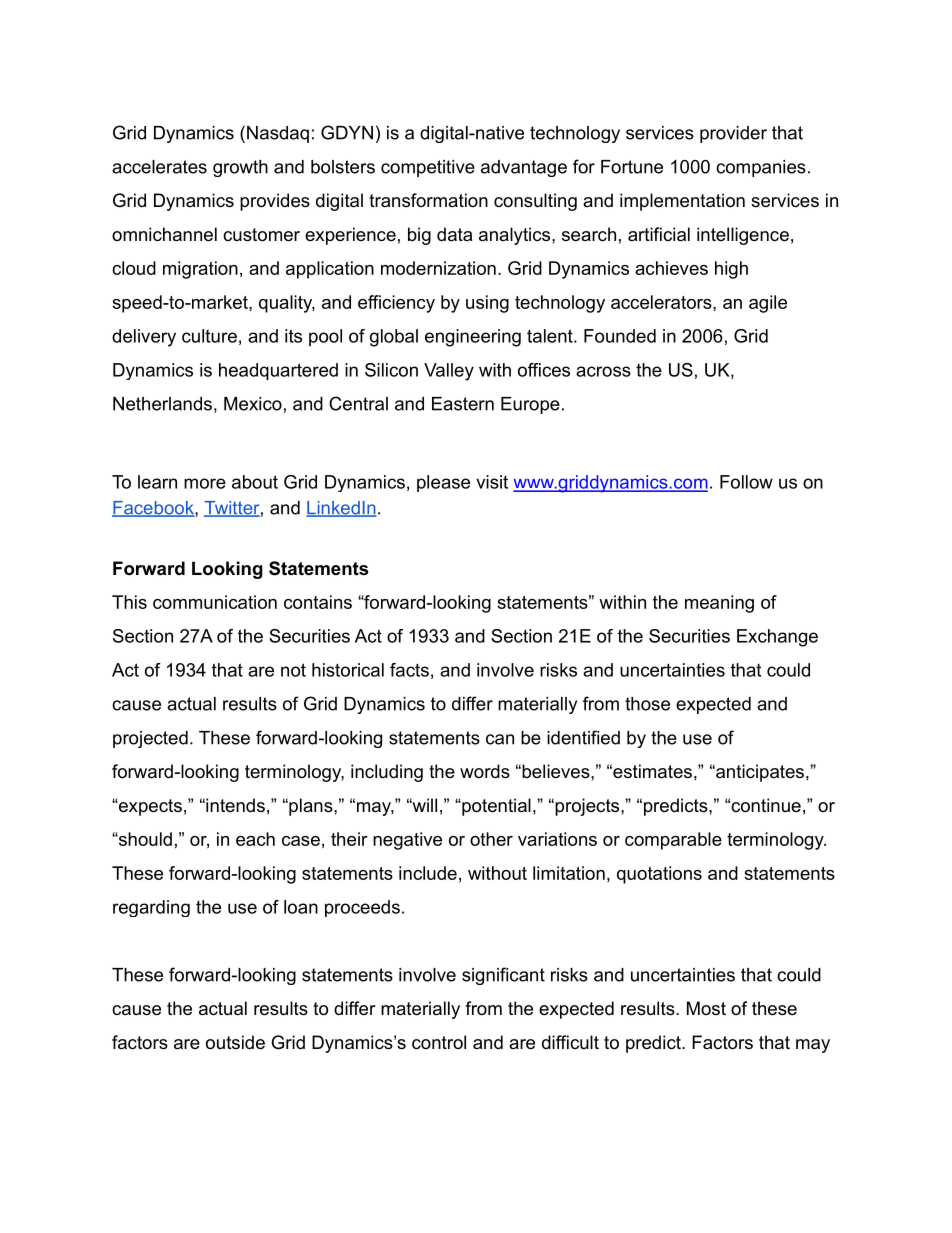  What do you see at coordinates (485, 771) in the screenshot?
I see `words` at bounding box center [485, 771].
